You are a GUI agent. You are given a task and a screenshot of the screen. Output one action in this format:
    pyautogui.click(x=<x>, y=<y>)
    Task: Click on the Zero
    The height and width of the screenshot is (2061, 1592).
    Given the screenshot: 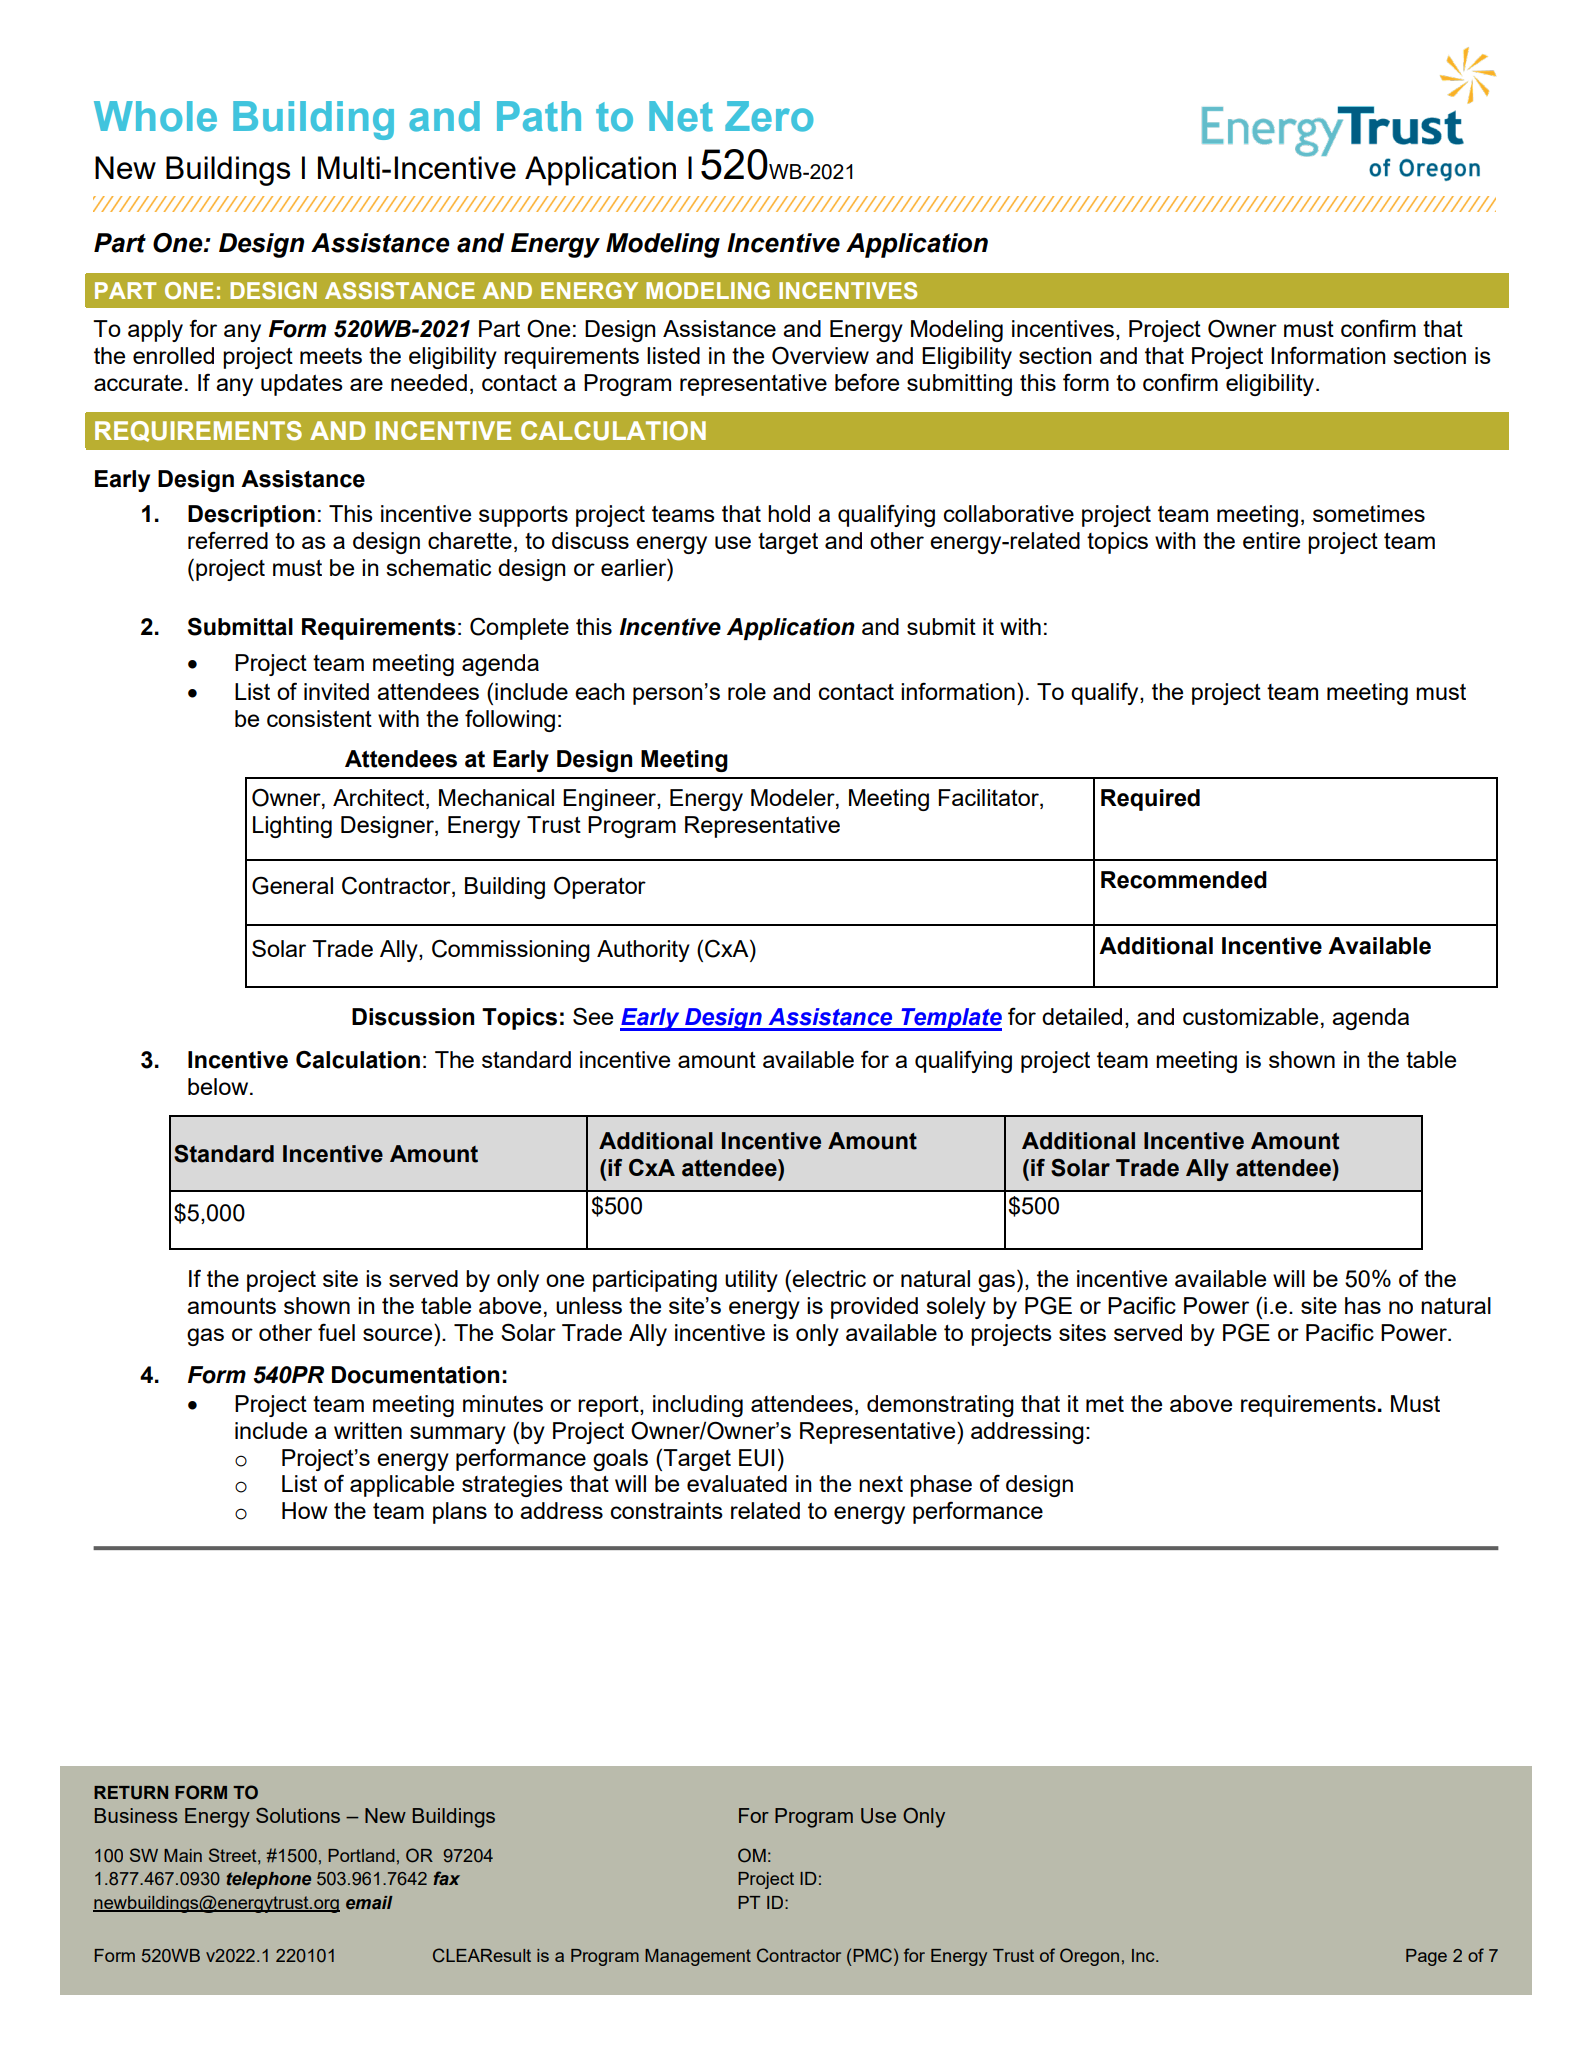 What is the action you would take?
    pyautogui.click(x=769, y=116)
